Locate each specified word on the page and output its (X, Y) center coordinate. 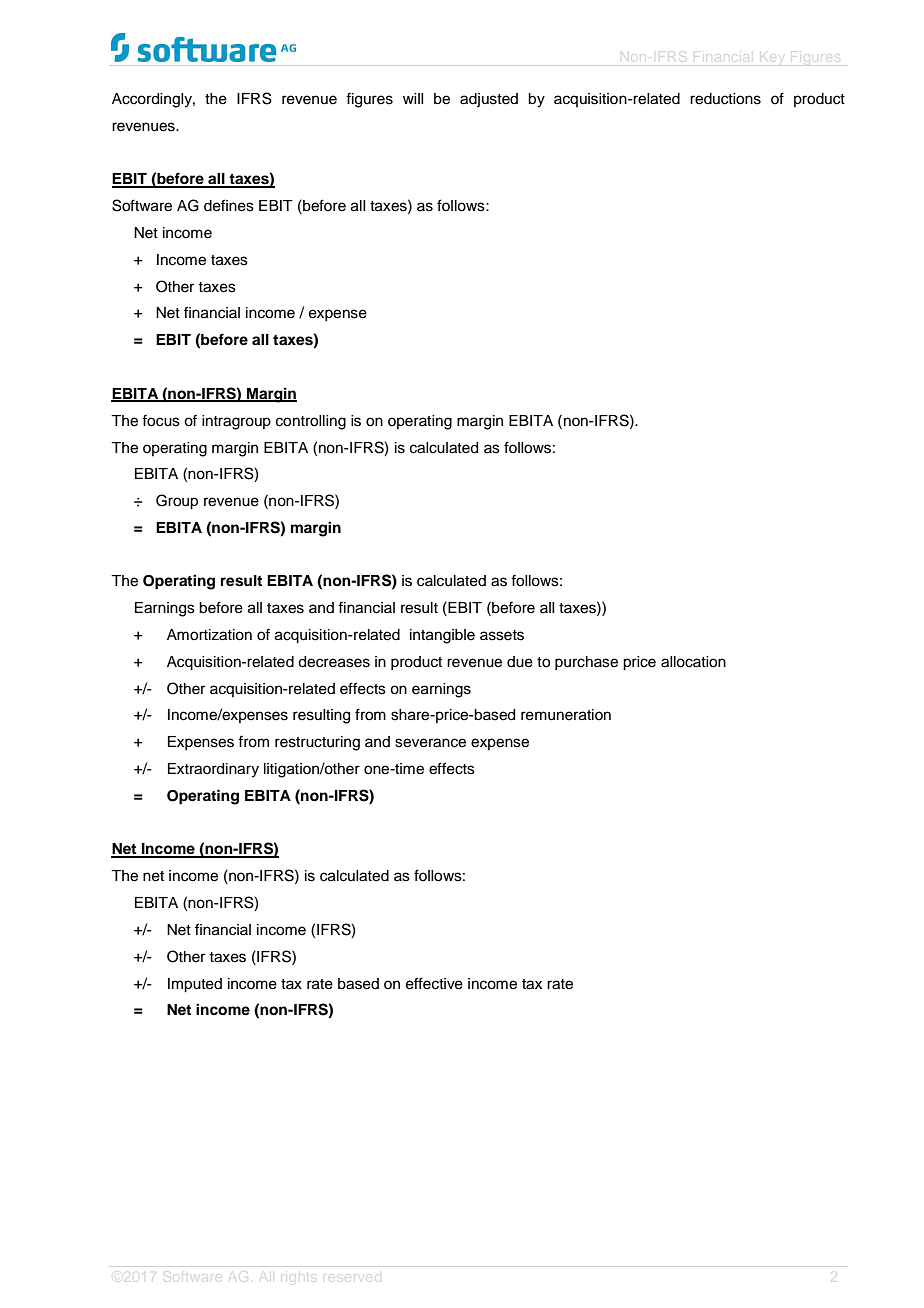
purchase (586, 663)
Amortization (209, 635)
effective (434, 983)
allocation (693, 662)
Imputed (195, 985)
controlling (311, 422)
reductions (725, 99)
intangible (442, 636)
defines (229, 205)
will (413, 98)
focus (161, 420)
